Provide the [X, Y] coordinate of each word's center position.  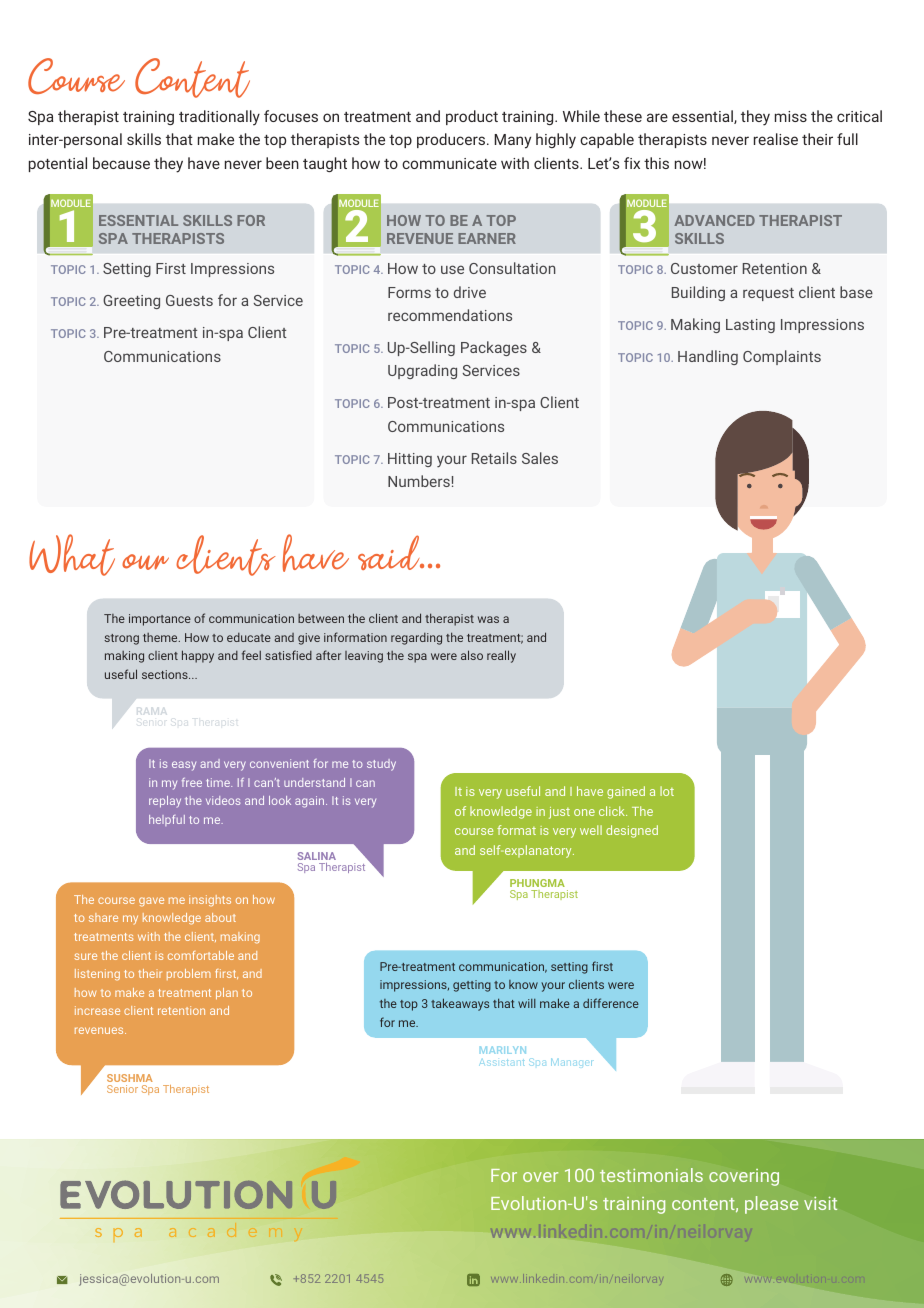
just [559, 813]
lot [667, 791]
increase [97, 1010]
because [121, 163]
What [72, 555]
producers [451, 140]
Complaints [782, 357]
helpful [167, 820]
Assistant [501, 1063]
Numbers [419, 481]
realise [776, 139]
